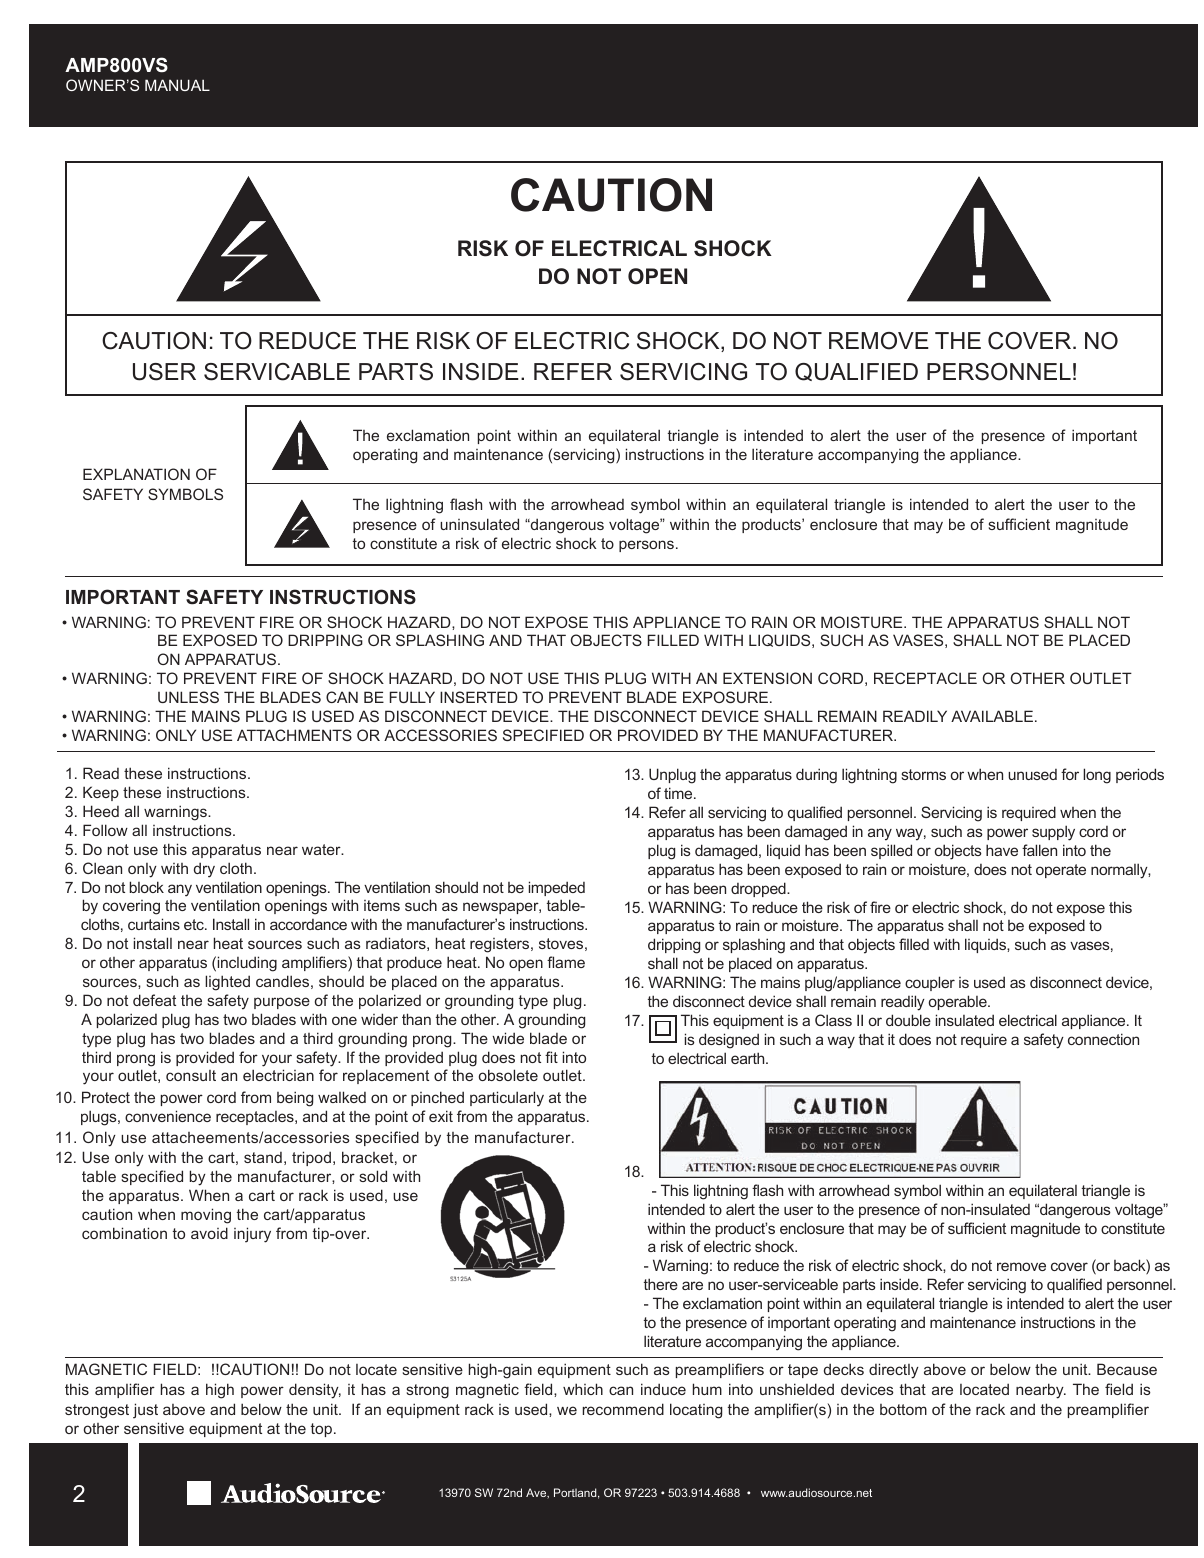 This page has width=1204, height=1558. Describe the element at coordinates (679, 793) in the page. I see `time` at that location.
